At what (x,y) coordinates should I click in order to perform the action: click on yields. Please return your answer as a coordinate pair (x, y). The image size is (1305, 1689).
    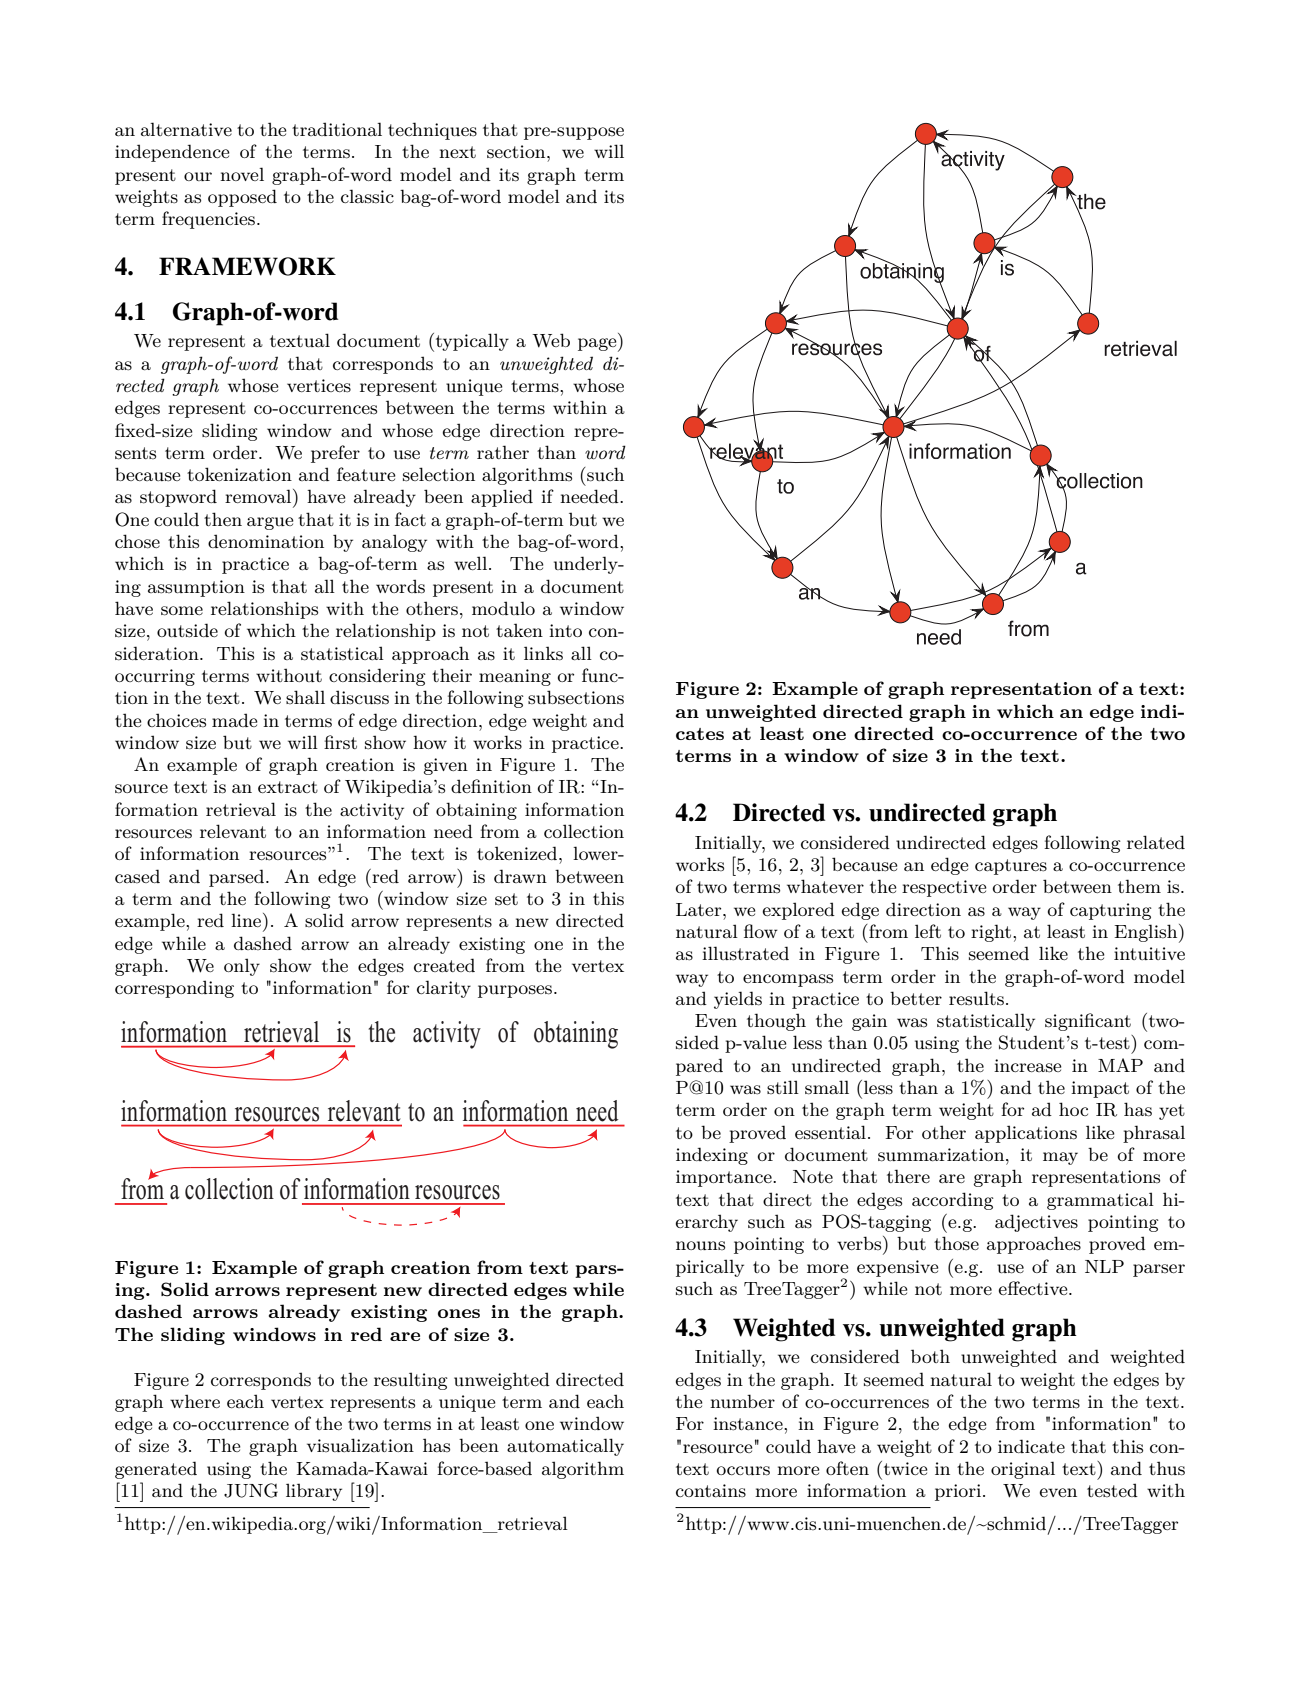
    Looking at the image, I should click on (738, 1000).
